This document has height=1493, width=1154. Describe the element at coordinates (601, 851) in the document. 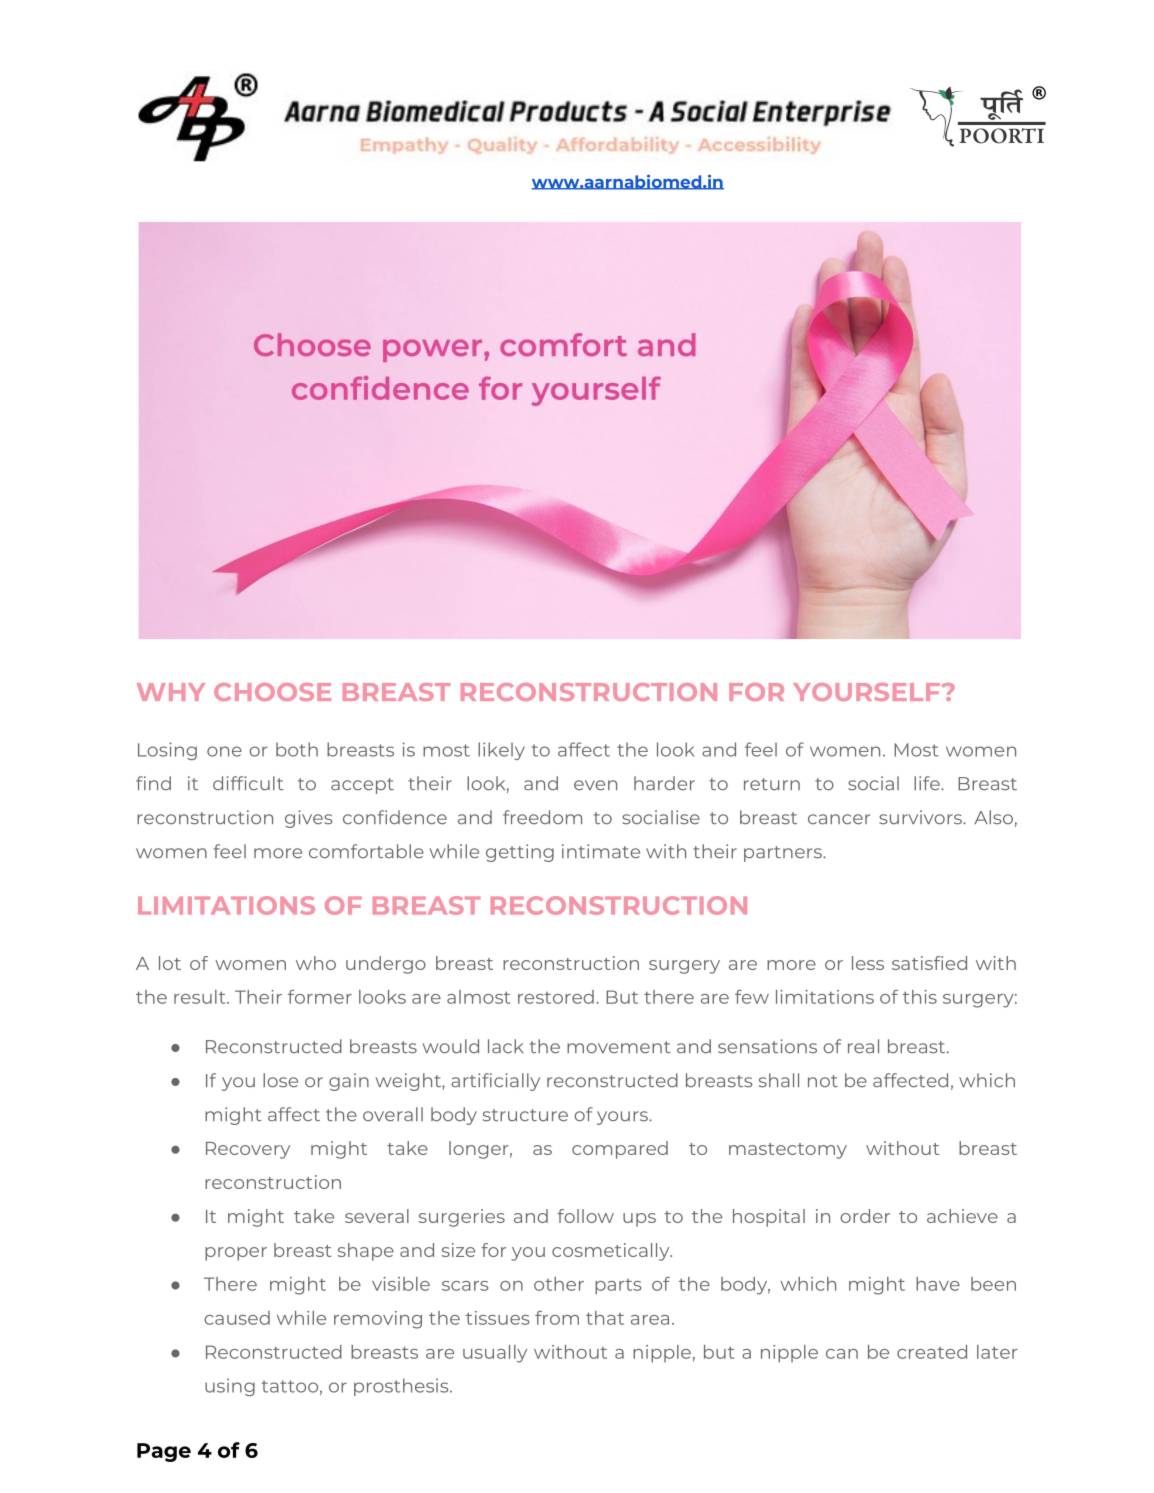

I see `intimate` at that location.
